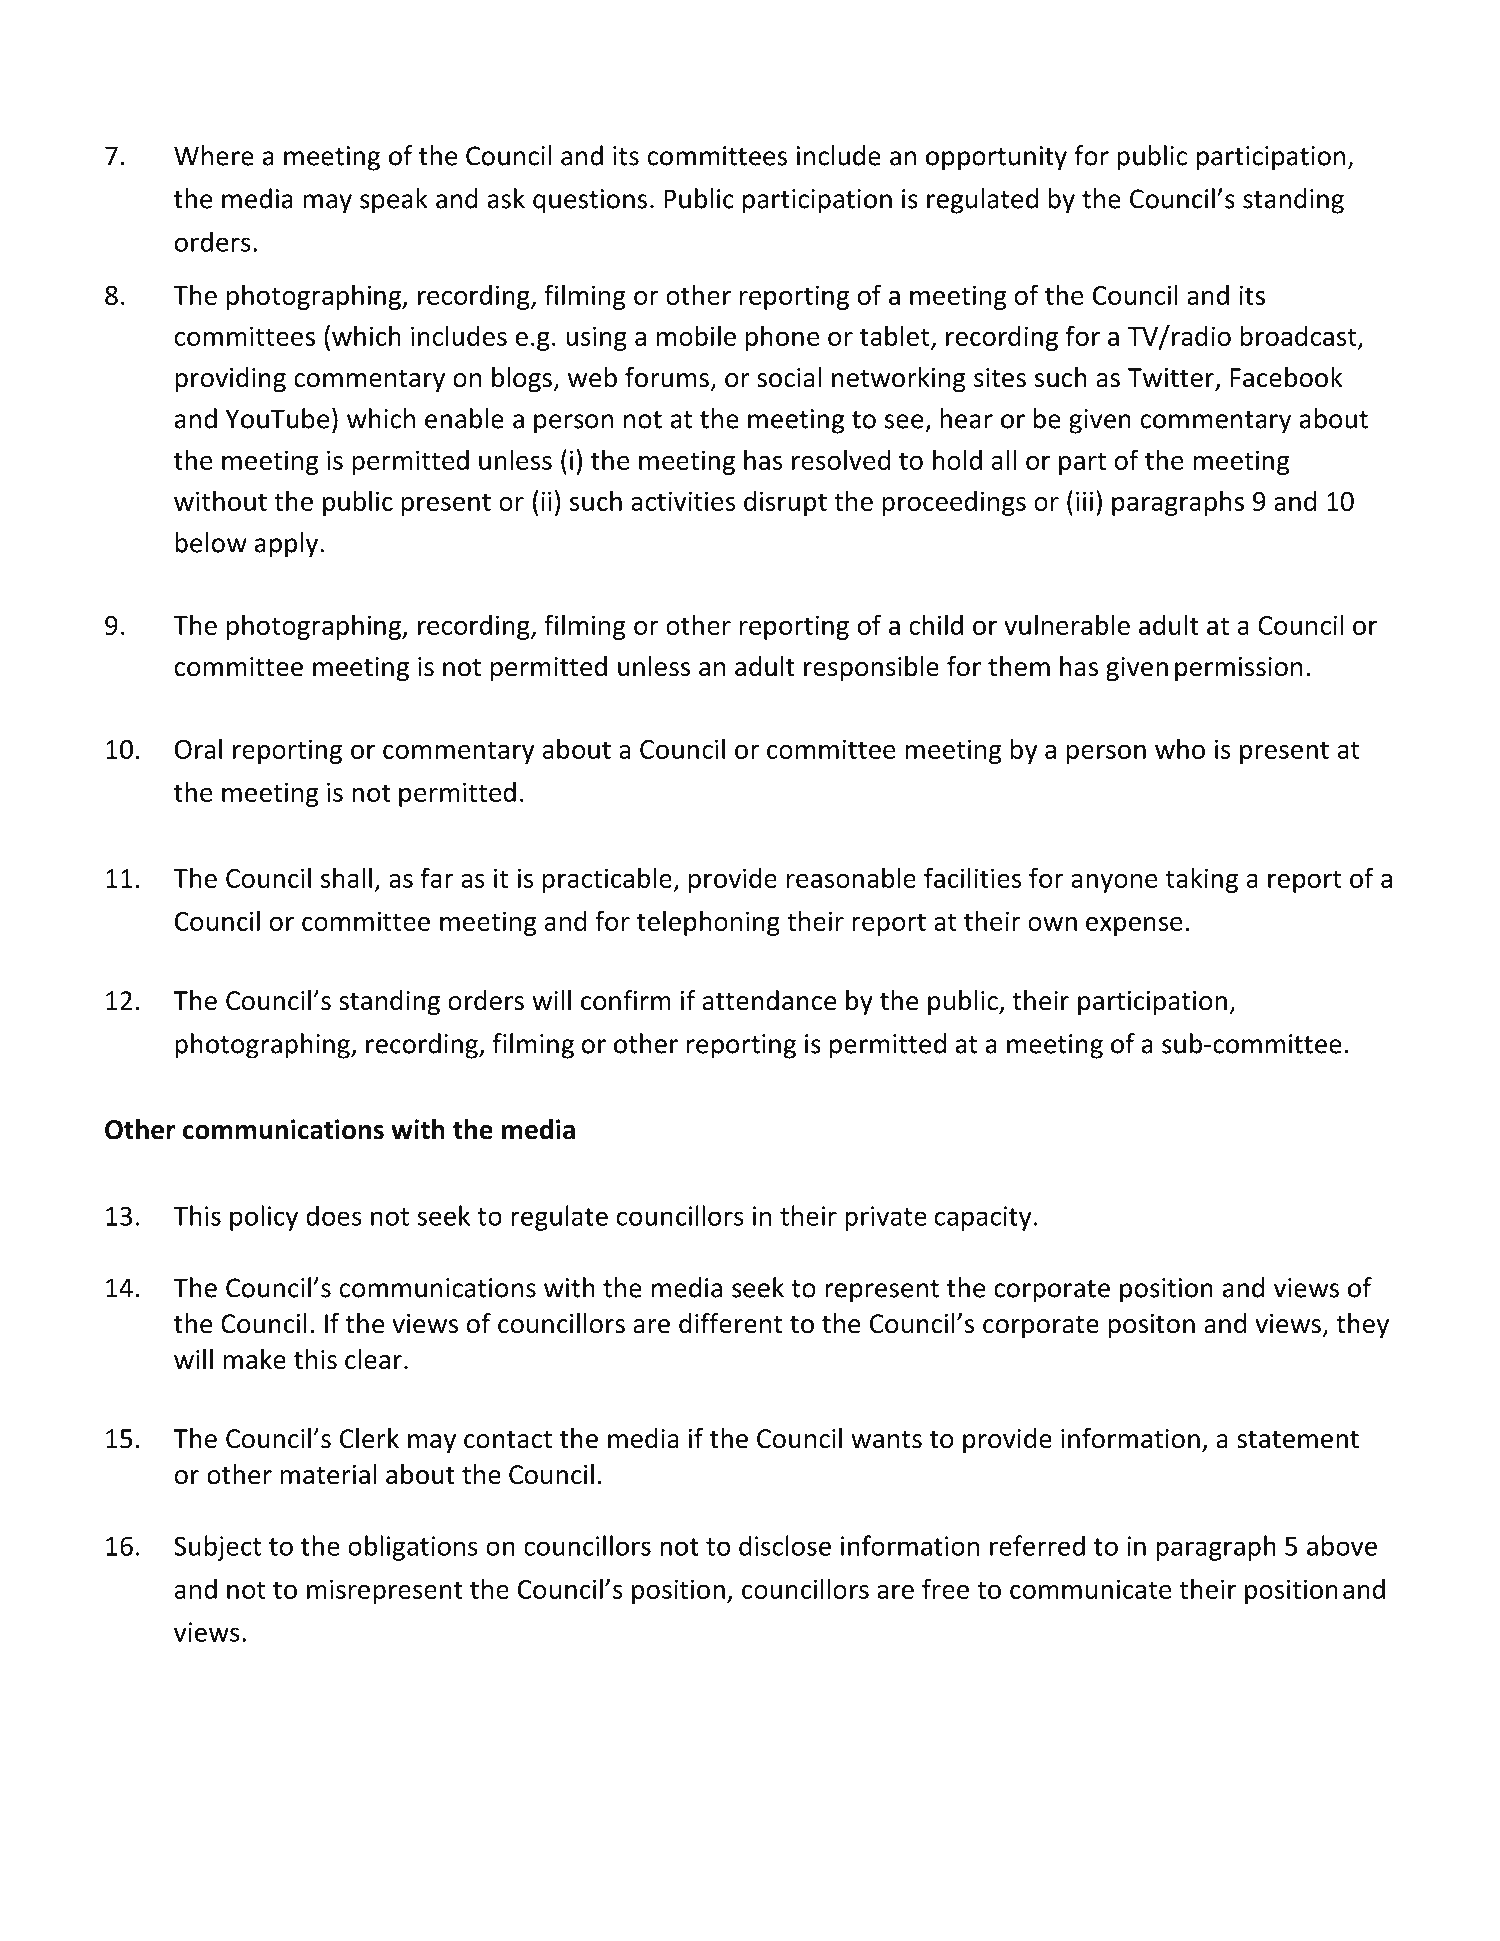 The width and height of the page is (1500, 1941). What do you see at coordinates (413, 1548) in the page?
I see `obligations` at bounding box center [413, 1548].
